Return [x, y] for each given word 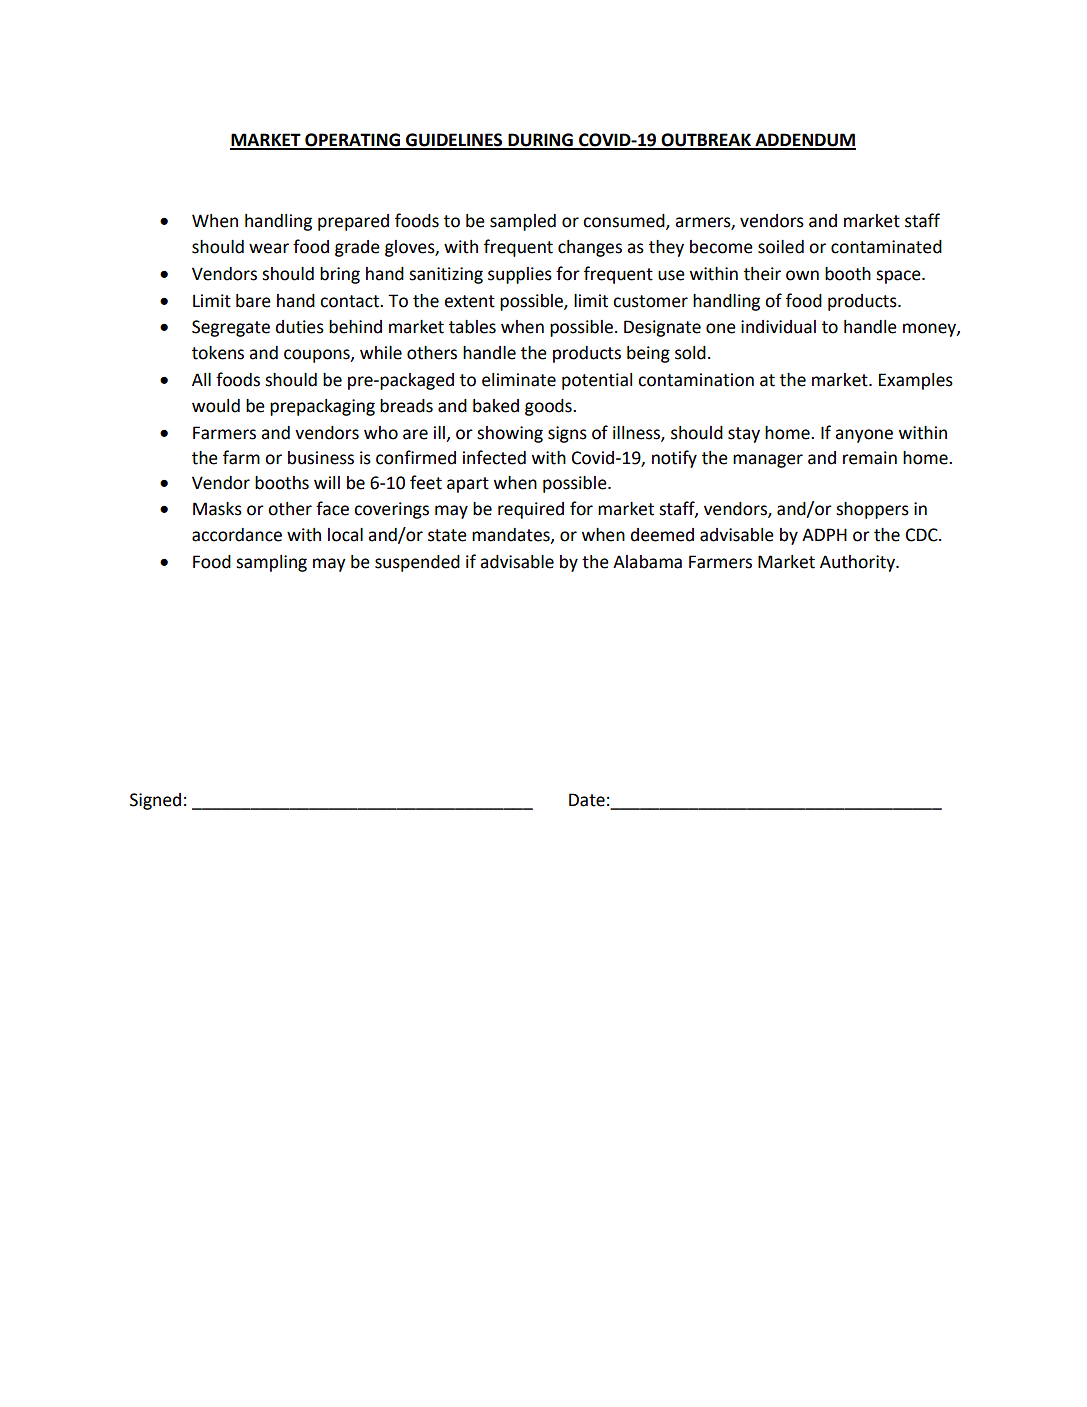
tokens [218, 353]
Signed [155, 801]
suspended [417, 563]
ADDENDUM [804, 141]
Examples [916, 381]
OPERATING [353, 141]
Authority [858, 563]
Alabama [647, 562]
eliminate [519, 380]
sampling [271, 563]
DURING [540, 141]
